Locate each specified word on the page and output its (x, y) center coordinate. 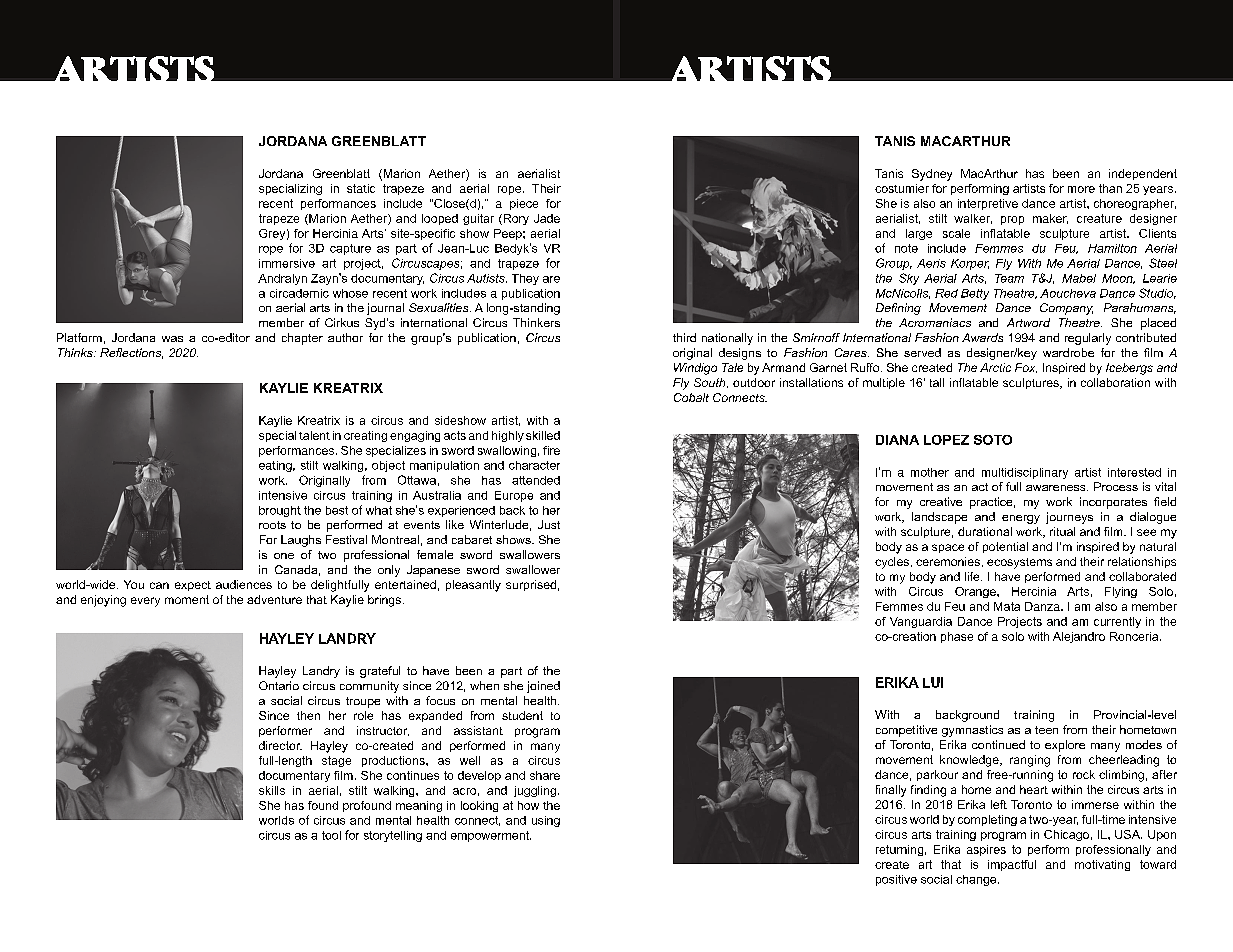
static (361, 188)
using (546, 821)
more (1081, 189)
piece (524, 204)
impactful (1012, 865)
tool (331, 835)
